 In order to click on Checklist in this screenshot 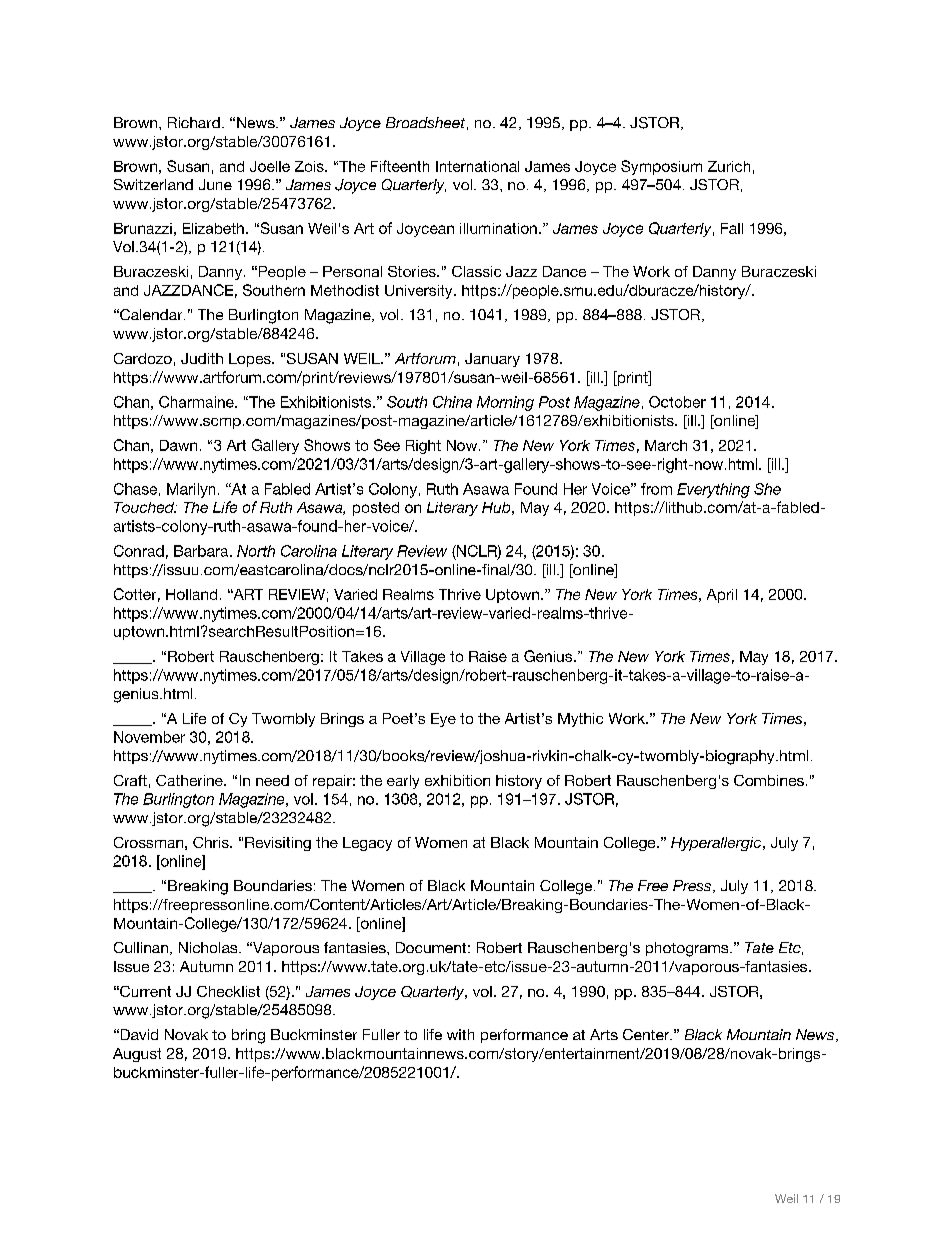, I will do `click(228, 991)`.
